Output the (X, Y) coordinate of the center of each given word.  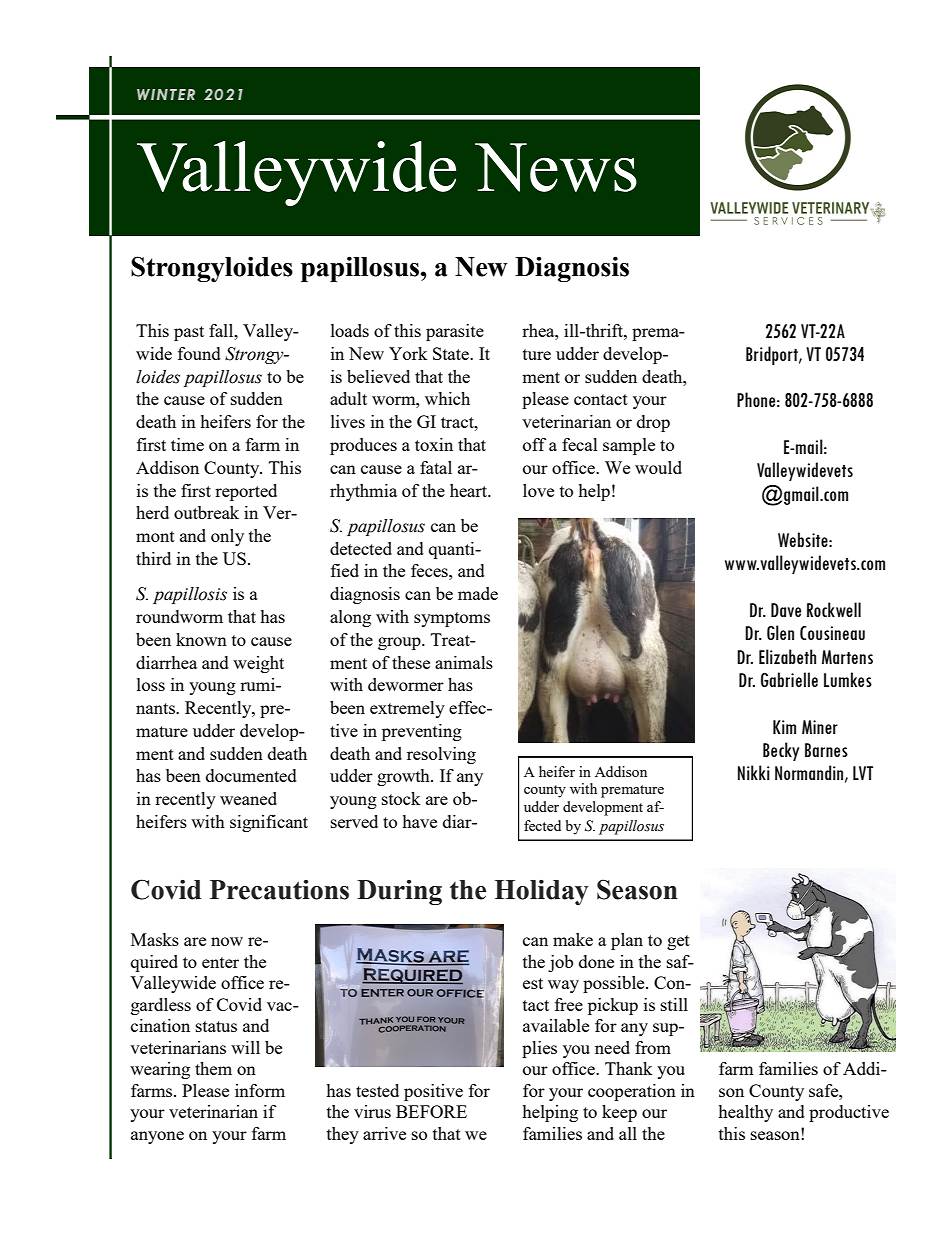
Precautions (279, 890)
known (201, 639)
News (556, 167)
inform (260, 1090)
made (478, 593)
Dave (786, 610)
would (658, 467)
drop (653, 423)
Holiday (542, 892)
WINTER (166, 94)
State (452, 353)
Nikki (754, 772)
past (189, 333)
